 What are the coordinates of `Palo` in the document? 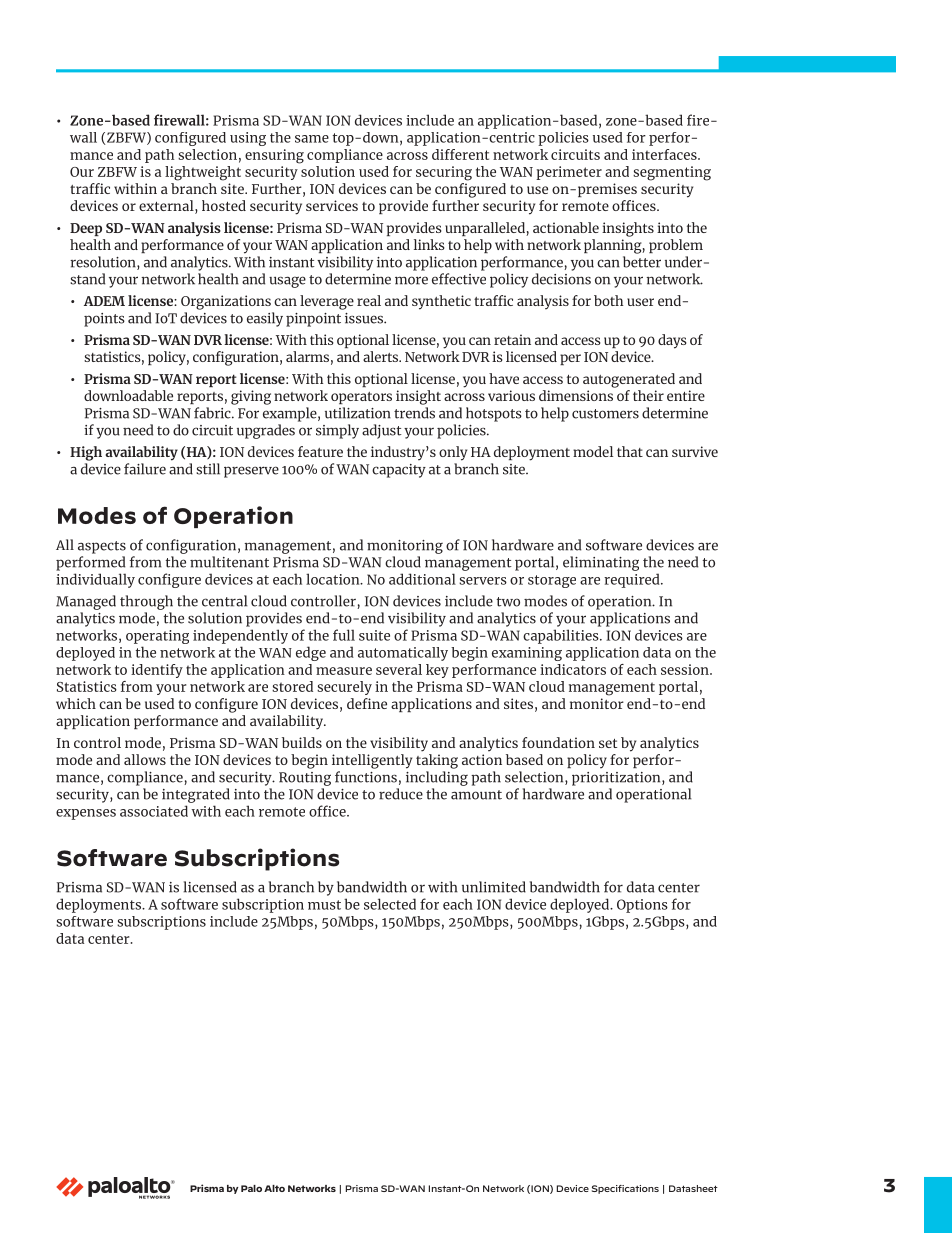 It's located at (251, 1188).
